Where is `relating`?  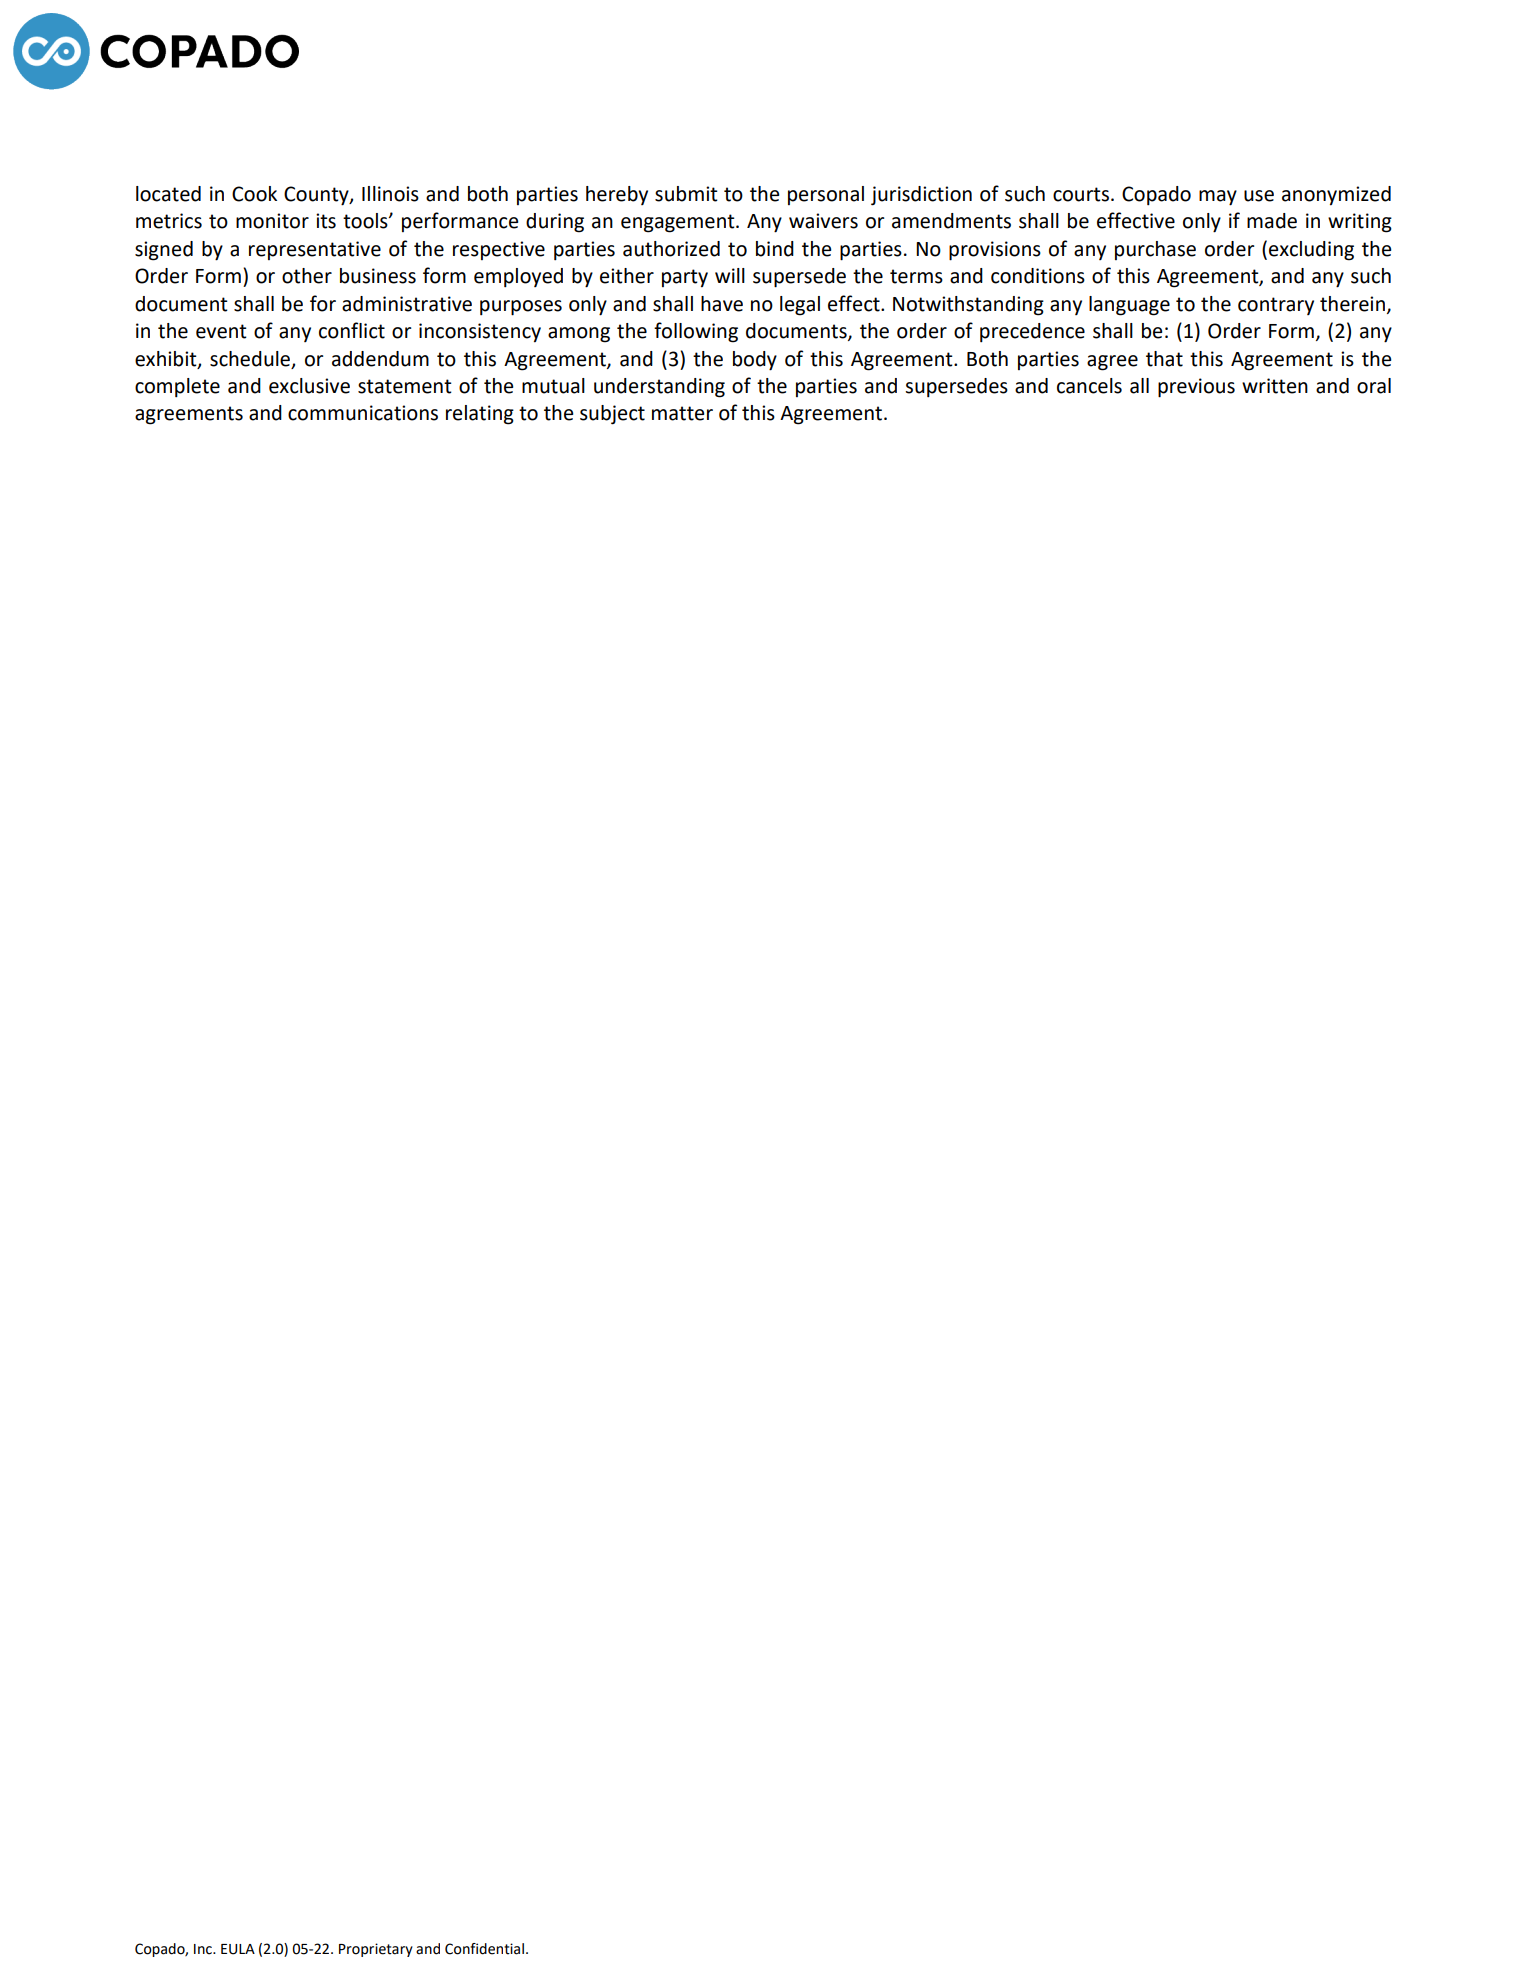
relating is located at coordinates (480, 415).
